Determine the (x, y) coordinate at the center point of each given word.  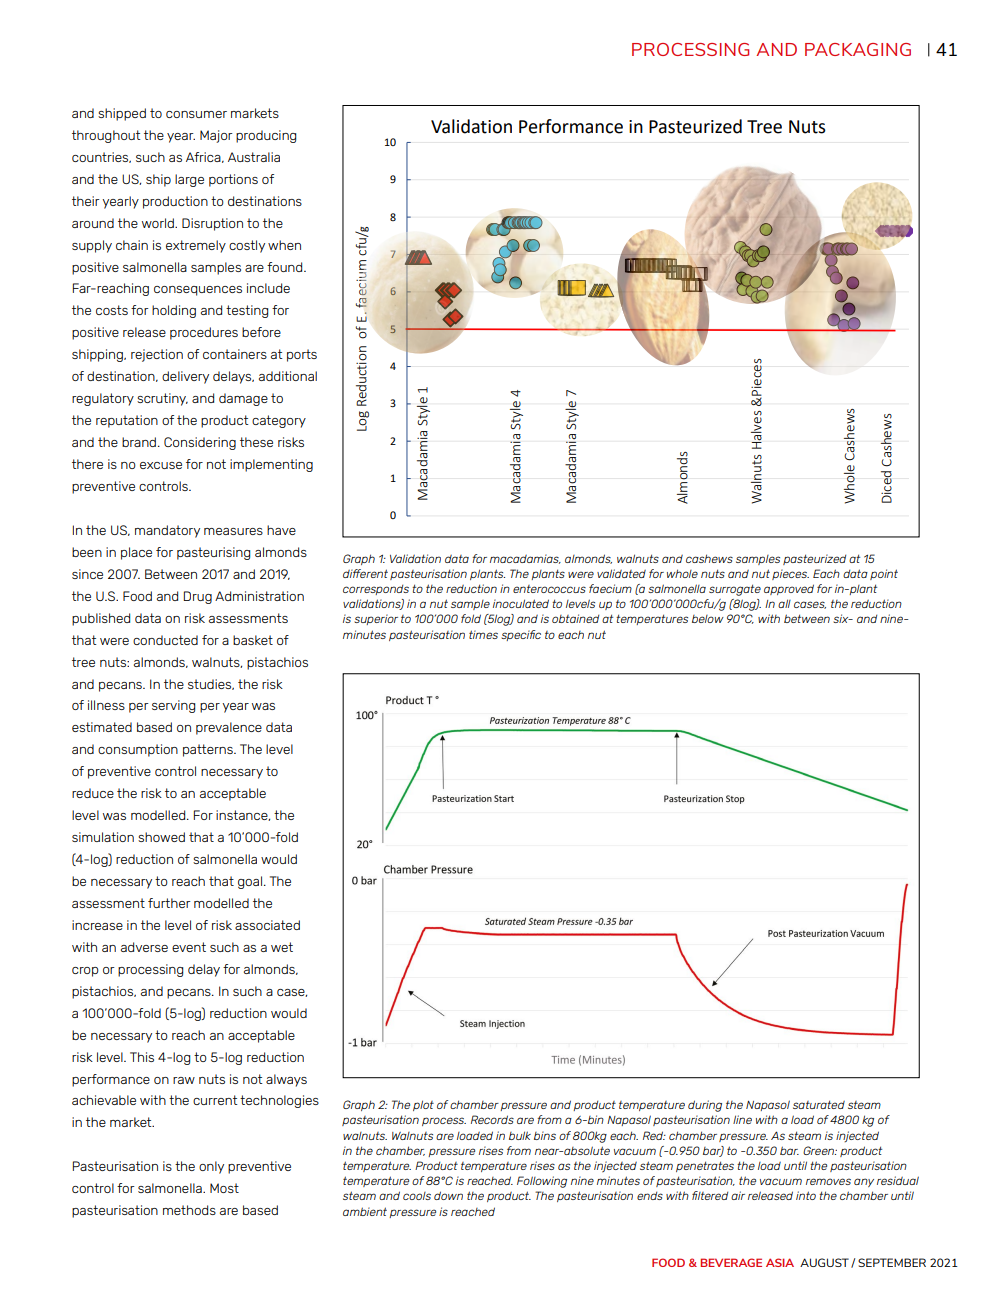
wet (282, 947)
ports (302, 355)
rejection (157, 355)
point (884, 574)
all (784, 603)
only (211, 1167)
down (448, 1195)
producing (266, 136)
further (169, 903)
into (806, 1195)
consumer (196, 114)
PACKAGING (858, 49)
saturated (819, 1104)
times (483, 634)
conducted (165, 640)
